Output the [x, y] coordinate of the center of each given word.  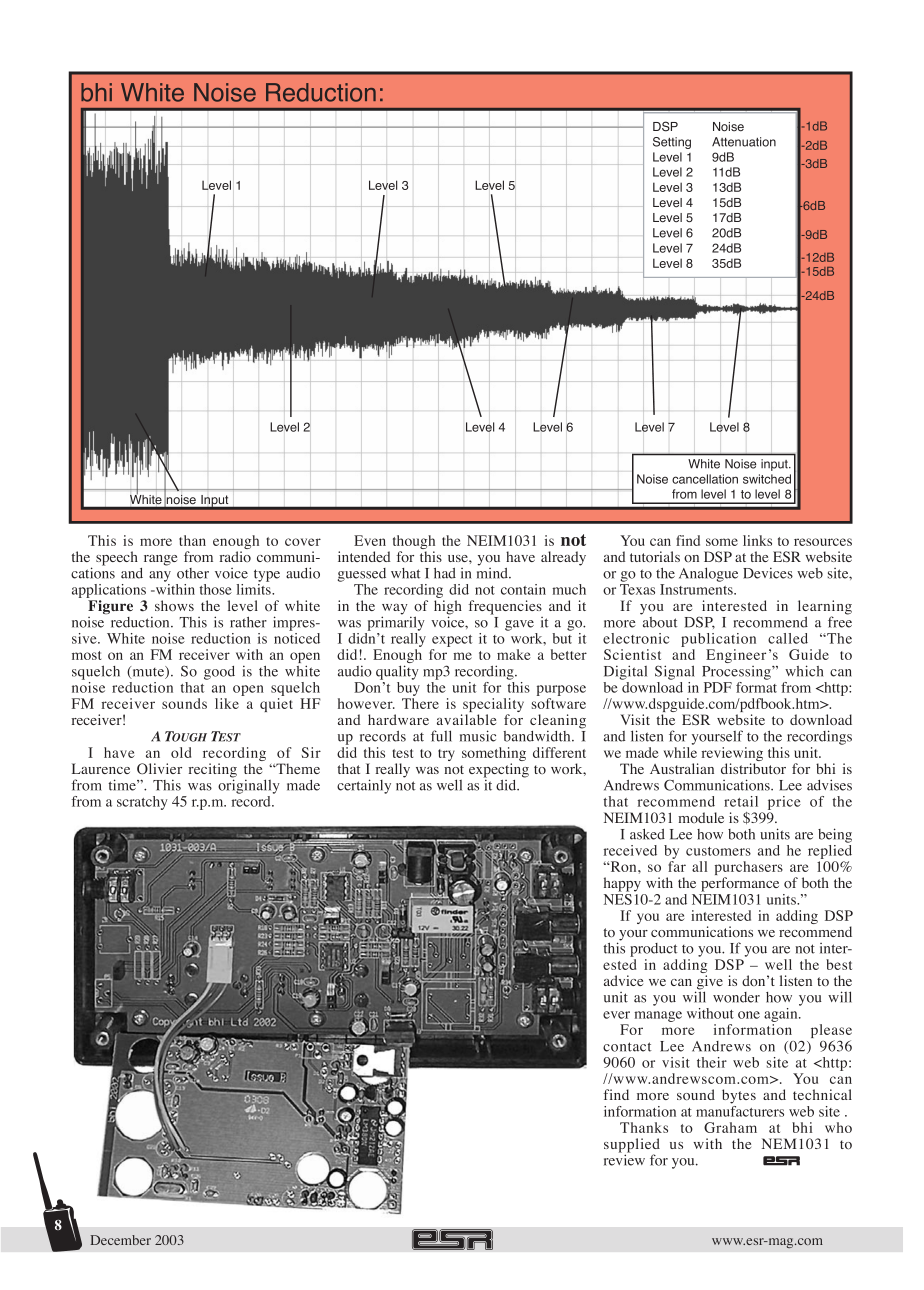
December [121, 1240]
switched [767, 479]
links [757, 540]
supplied [632, 1146]
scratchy [142, 803]
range [160, 560]
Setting [672, 143]
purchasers [749, 869]
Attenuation [744, 142]
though [414, 543]
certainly [364, 786]
